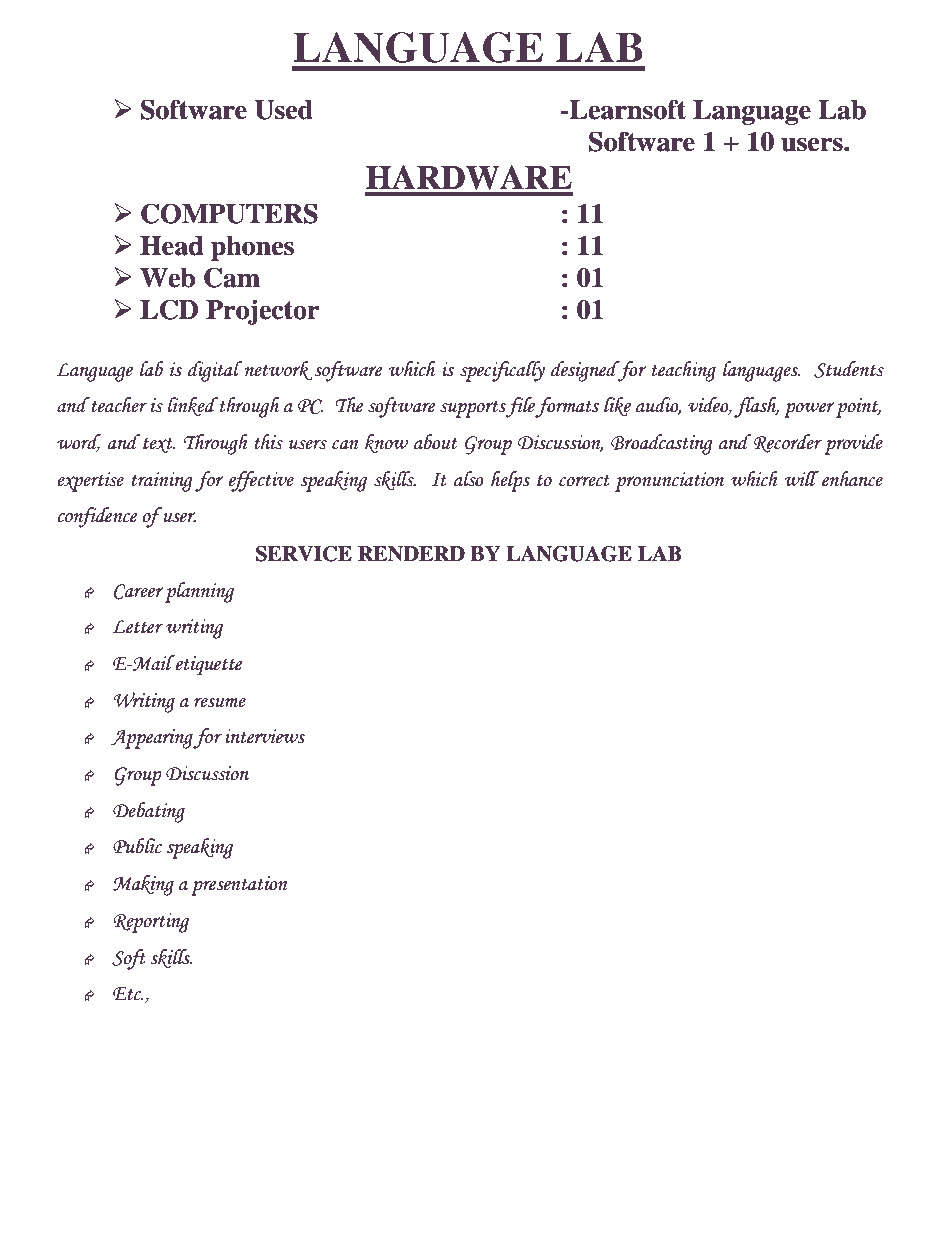 This screenshot has height=1233, width=952. What do you see at coordinates (159, 445) in the screenshot?
I see `text` at bounding box center [159, 445].
